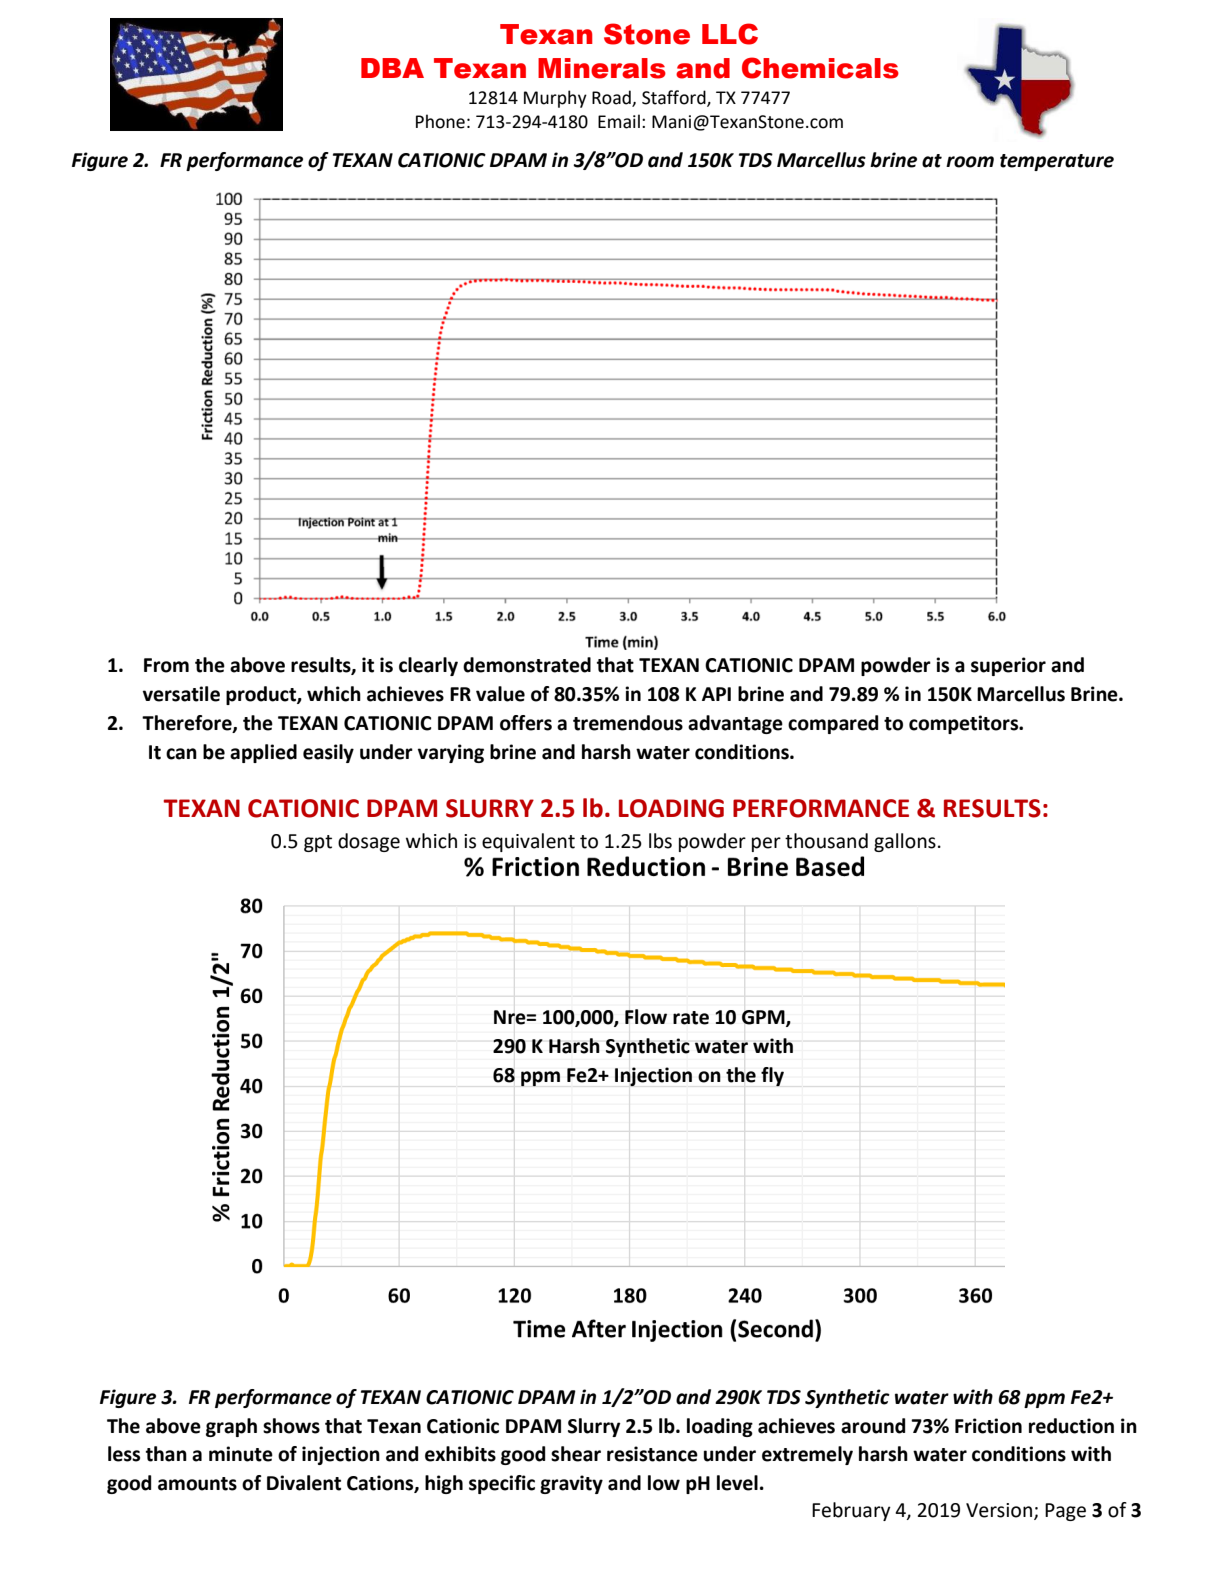 This document has width=1213, height=1570. I want to click on tremendous, so click(628, 723).
